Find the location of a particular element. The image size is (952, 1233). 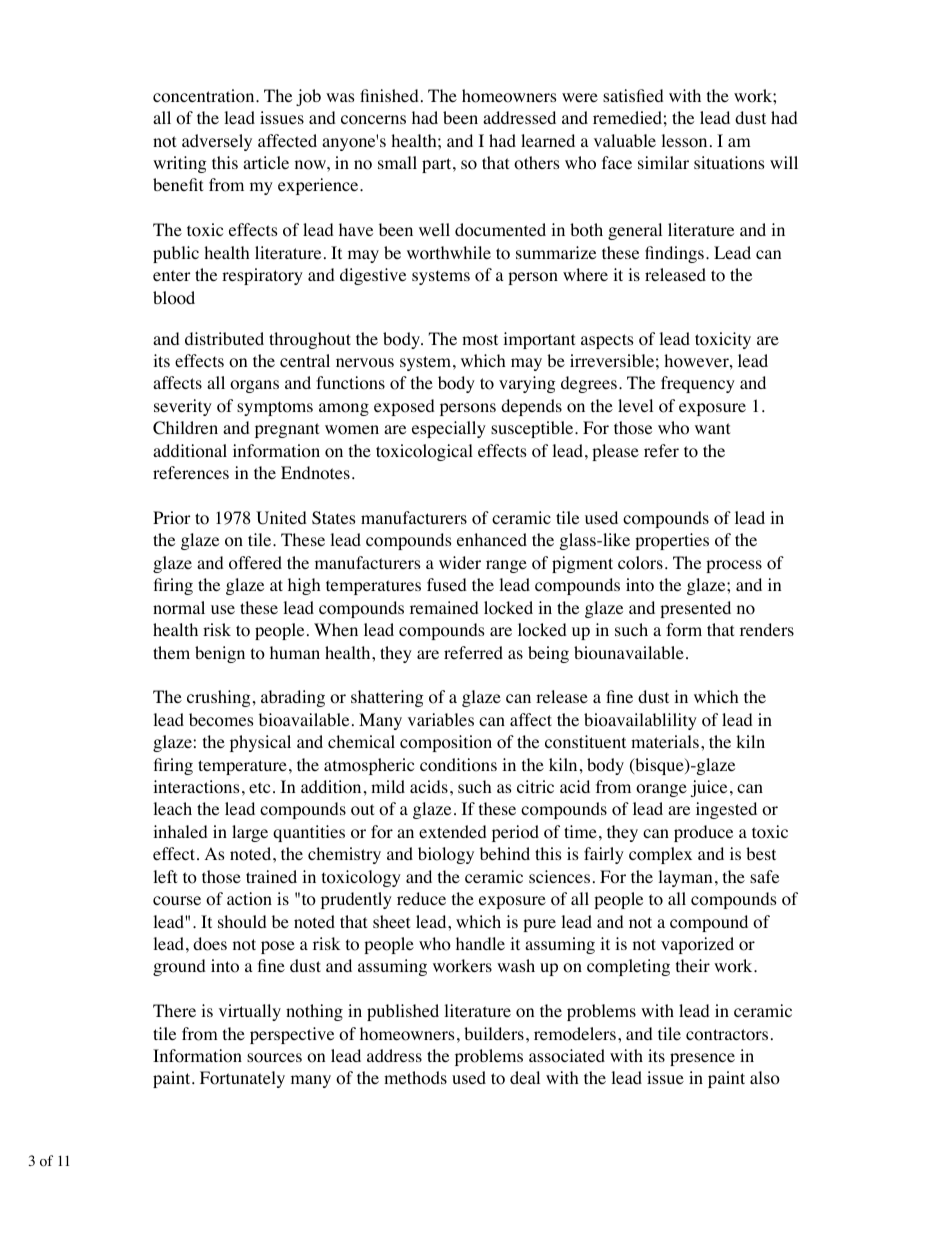

large is located at coordinates (250, 833).
